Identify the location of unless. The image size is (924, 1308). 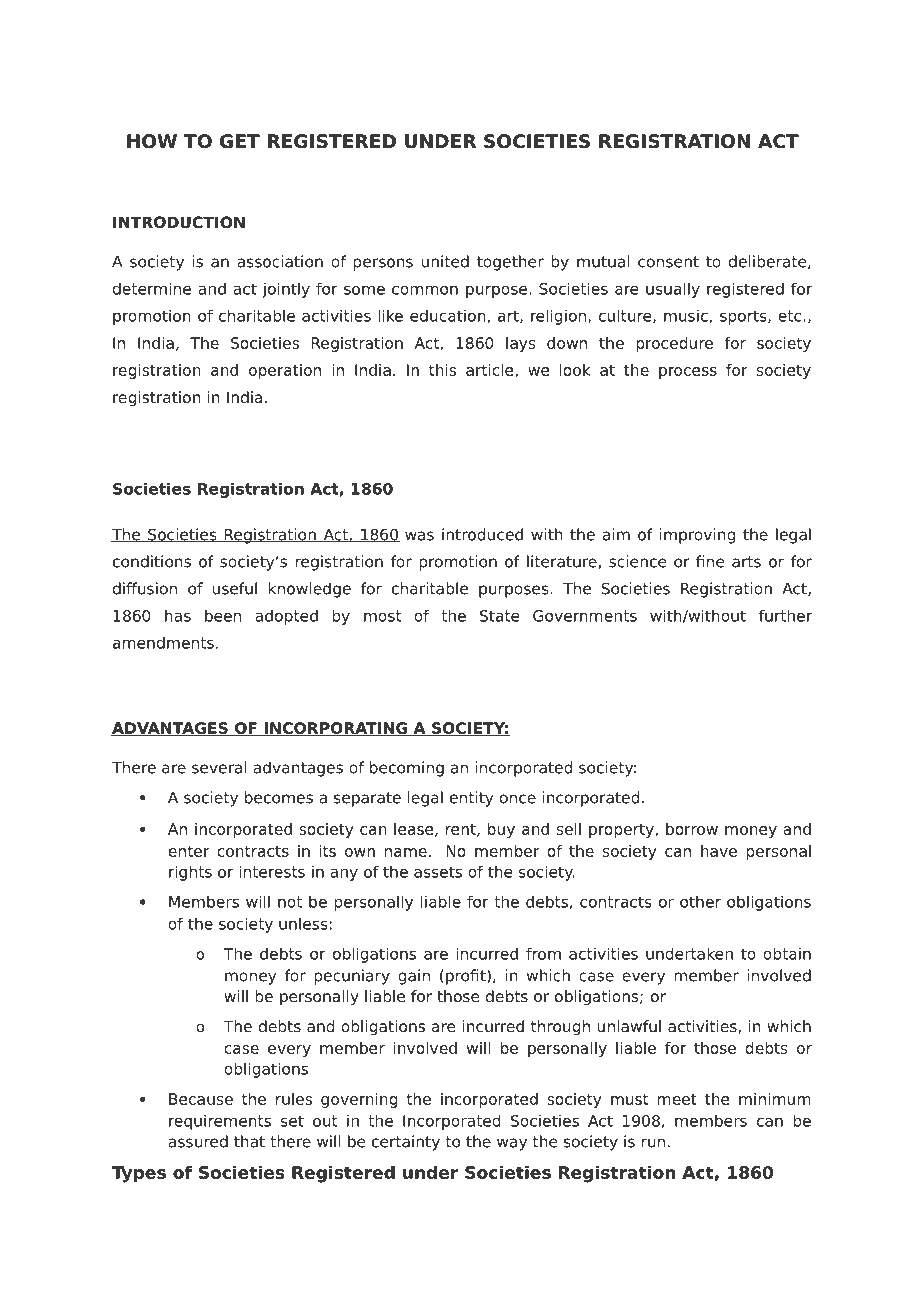
(303, 923).
